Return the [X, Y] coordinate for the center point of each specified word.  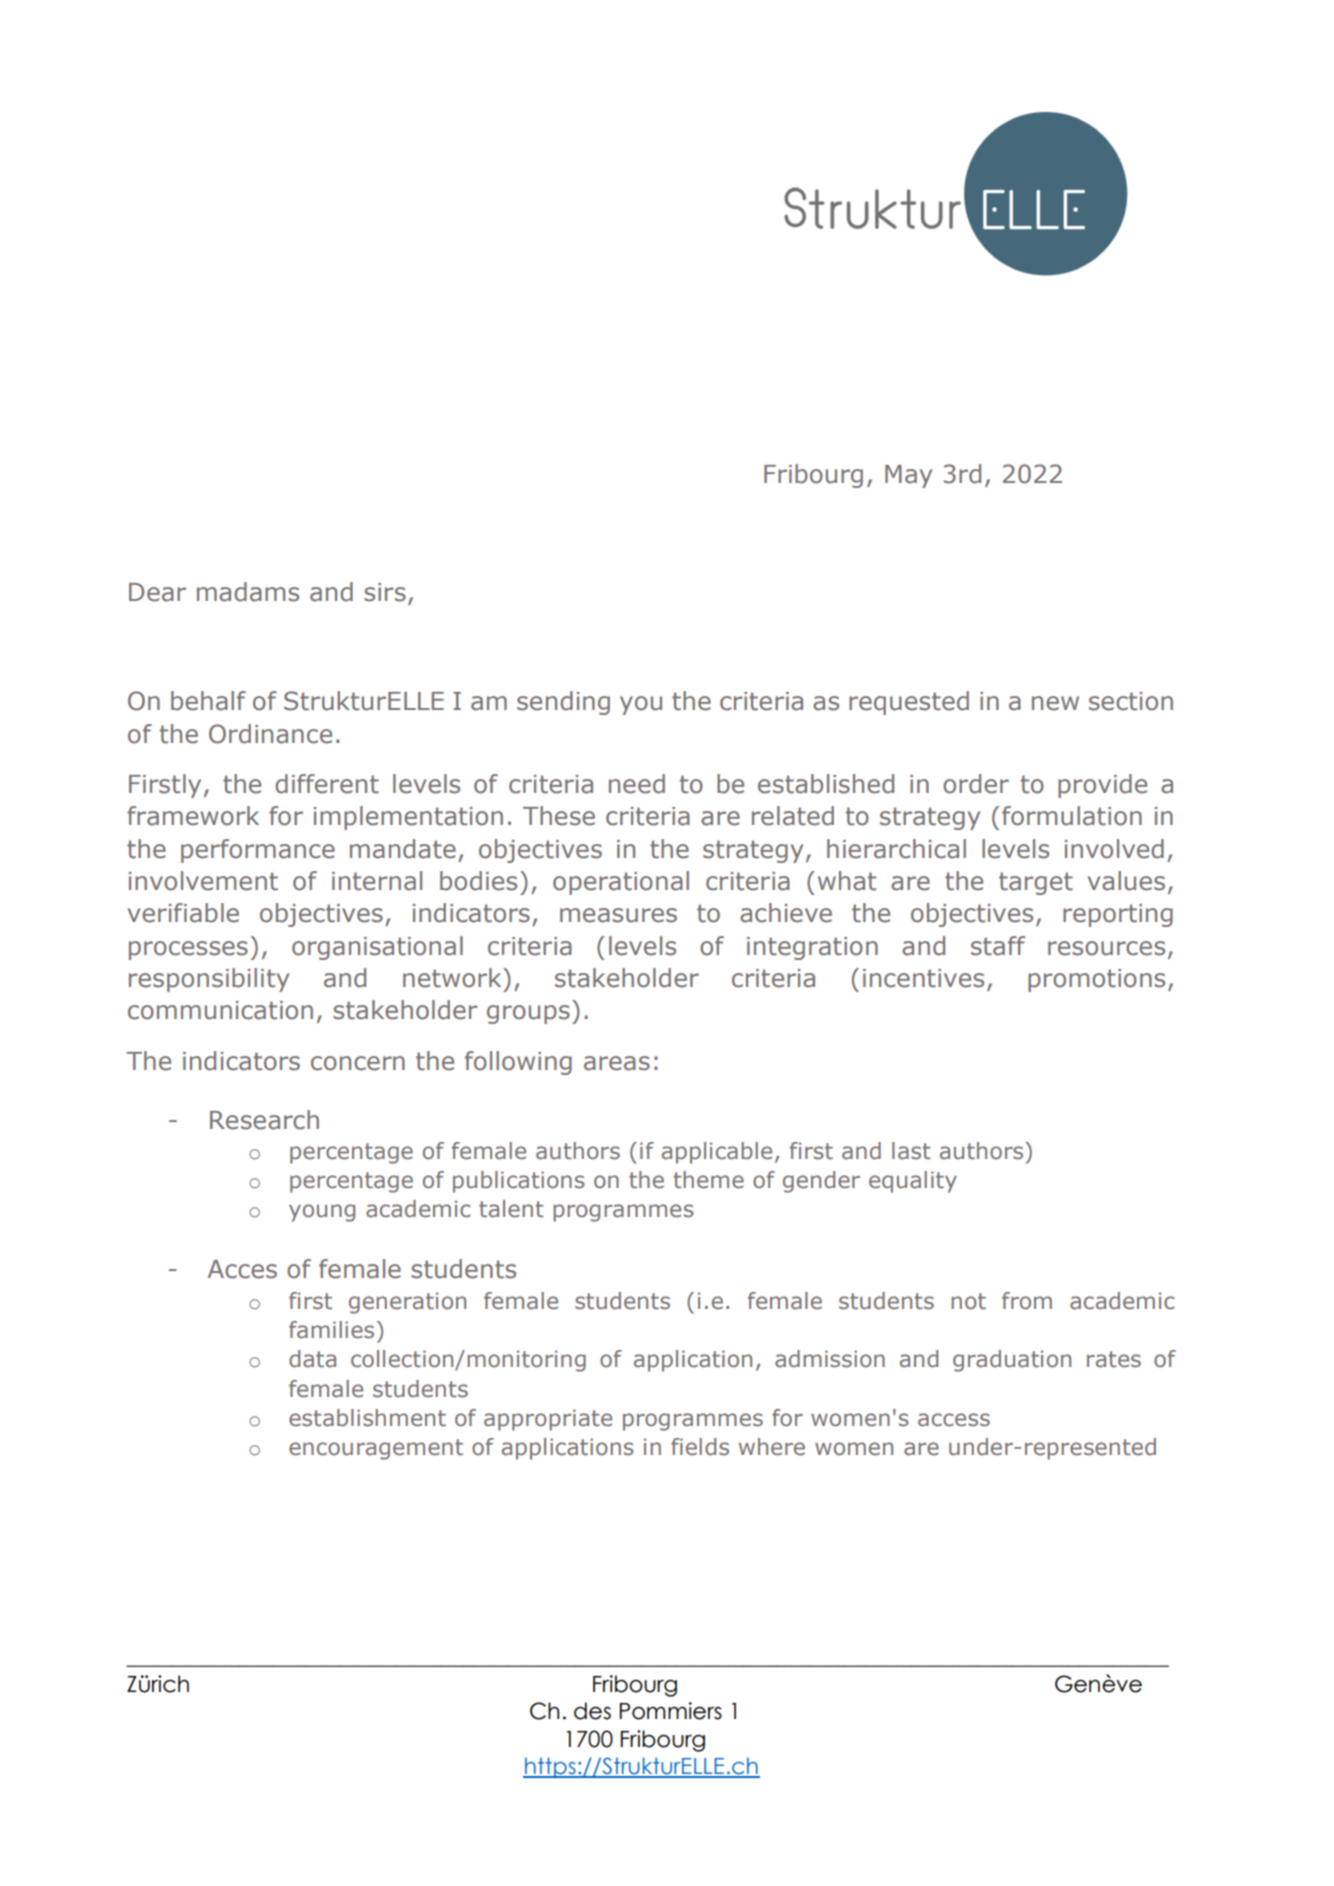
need [637, 784]
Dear [157, 592]
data [312, 1359]
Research [264, 1120]
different [327, 784]
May [908, 476]
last [911, 1151]
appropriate [548, 1420]
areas [617, 1063]
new [1055, 703]
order [976, 784]
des [592, 1711]
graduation [1012, 1361]
